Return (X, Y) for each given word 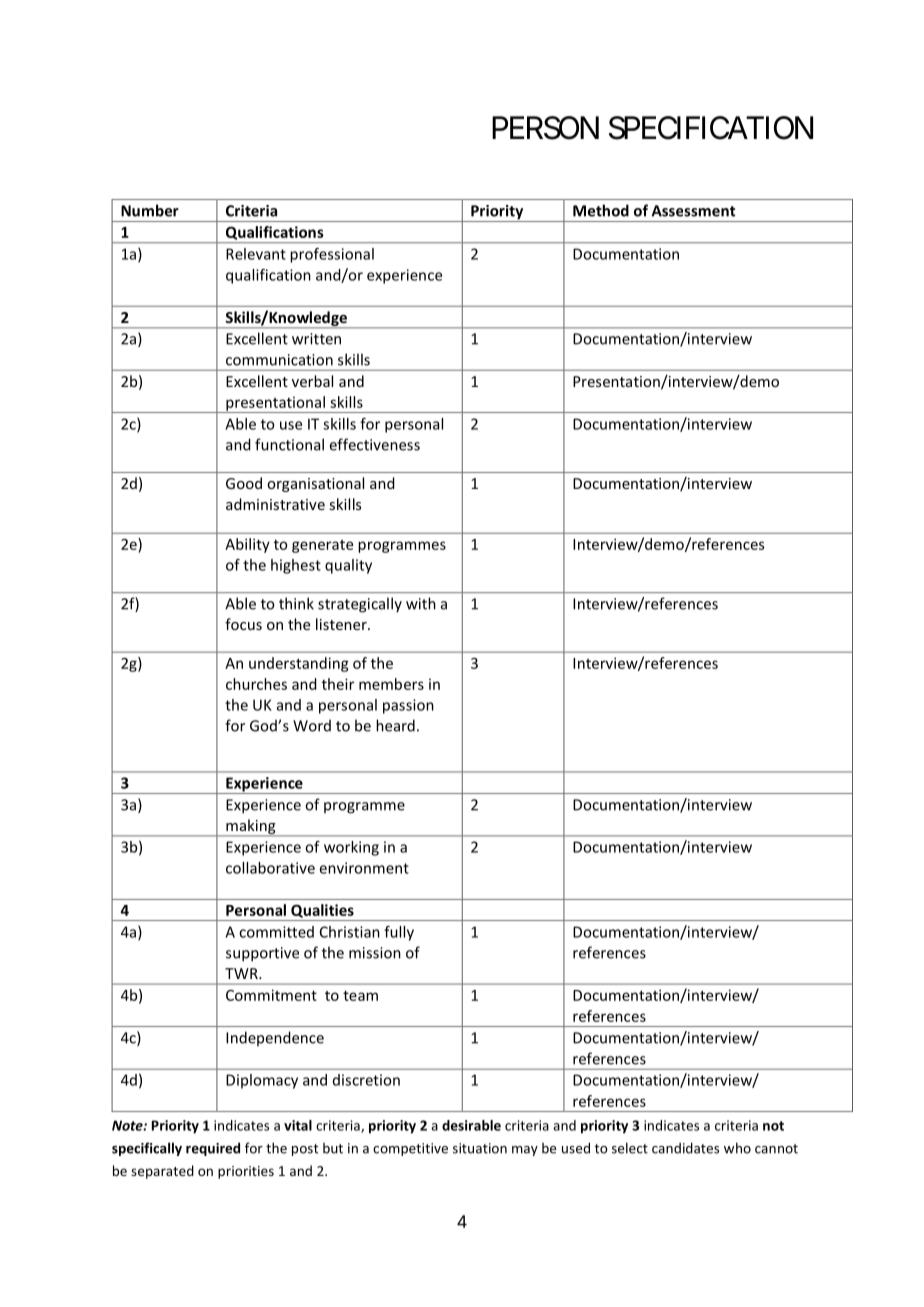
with (421, 603)
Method (601, 210)
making (251, 827)
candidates (685, 1148)
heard (395, 725)
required (213, 1149)
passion (408, 706)
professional (332, 255)
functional (289, 444)
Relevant (256, 254)
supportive (262, 954)
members (391, 684)
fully (399, 933)
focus (243, 624)
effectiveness (375, 444)
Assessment (693, 211)
